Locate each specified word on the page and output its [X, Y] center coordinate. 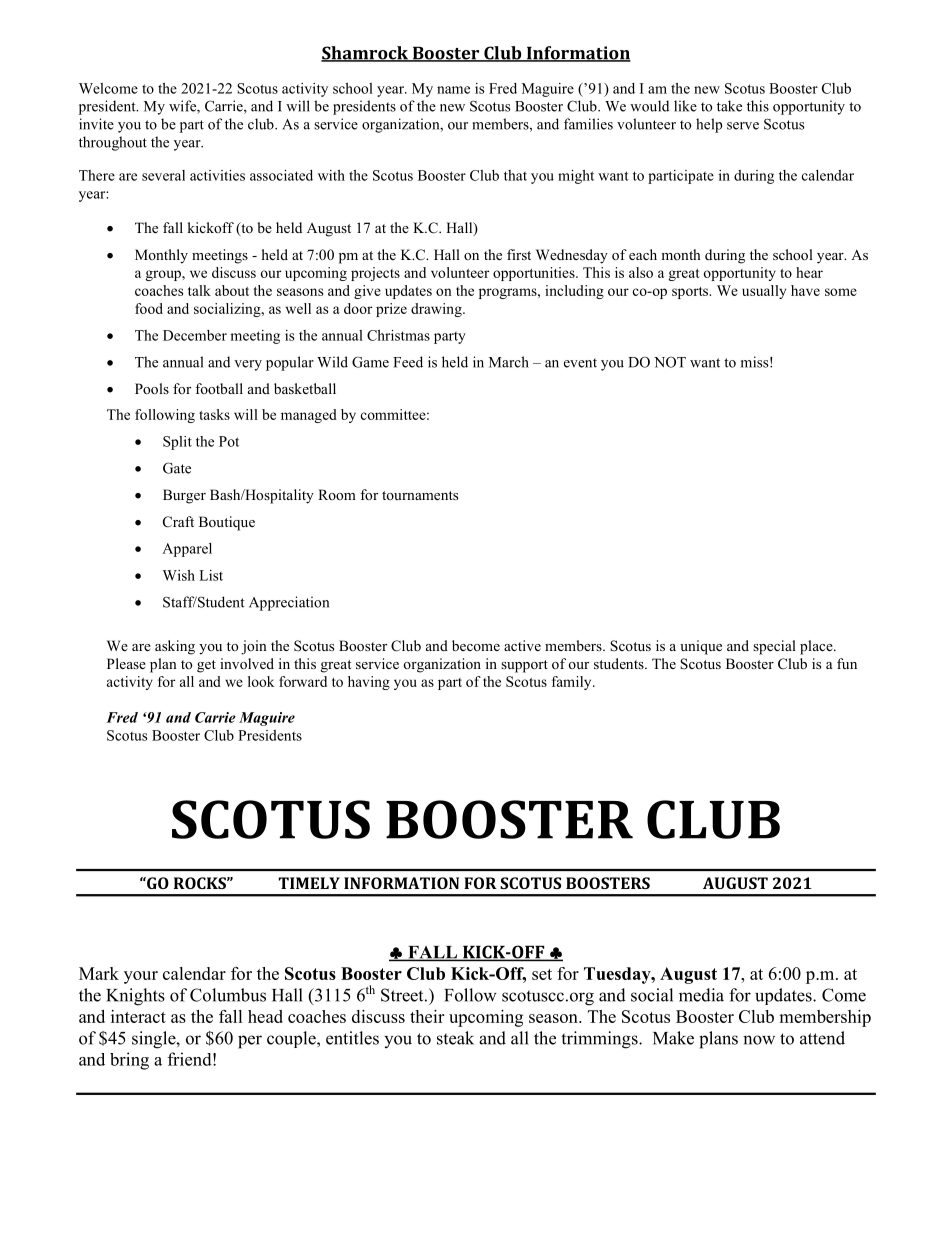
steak [455, 1038]
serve [743, 126]
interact [138, 1016]
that [515, 175]
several [163, 175]
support [524, 666]
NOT [670, 362]
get [206, 666]
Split [177, 443]
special [774, 647]
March [509, 362]
